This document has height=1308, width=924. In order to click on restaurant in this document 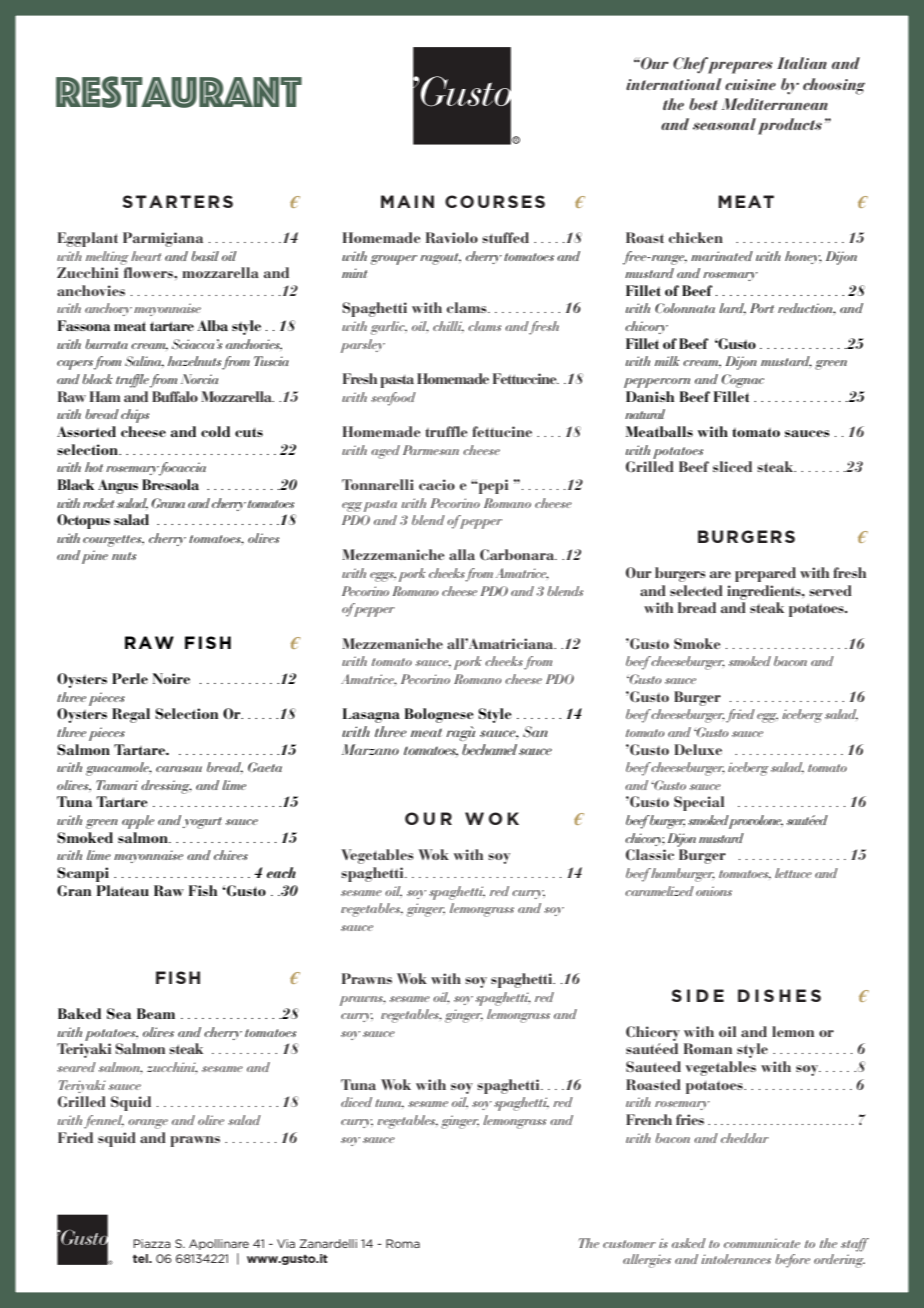, I will do `click(179, 92)`.
